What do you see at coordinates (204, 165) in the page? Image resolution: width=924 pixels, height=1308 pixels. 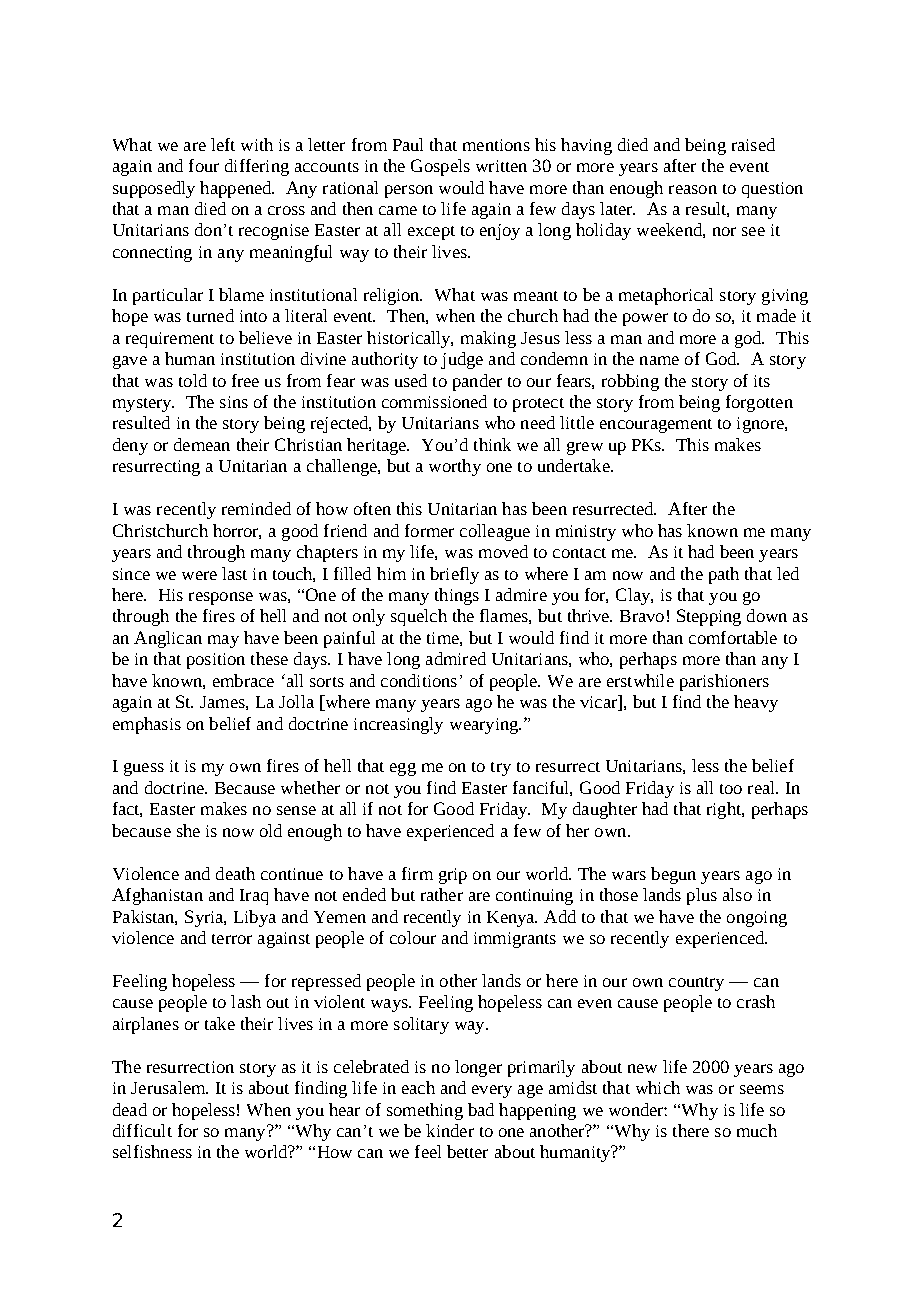 I see `four` at bounding box center [204, 165].
